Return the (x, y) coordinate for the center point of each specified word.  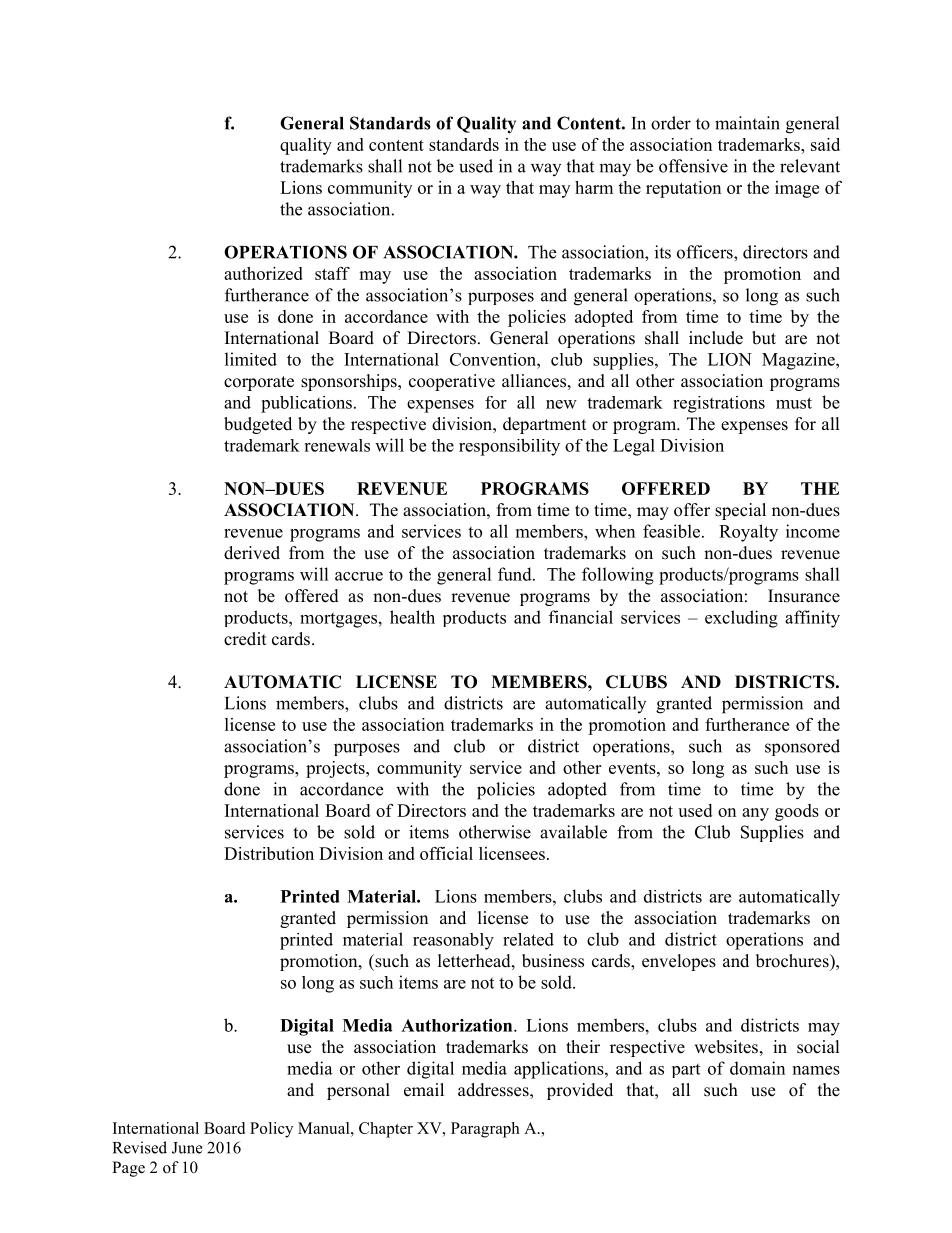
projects (336, 769)
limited (251, 359)
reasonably (453, 941)
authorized (263, 273)
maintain (747, 123)
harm (594, 187)
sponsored (802, 747)
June (187, 1148)
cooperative (452, 382)
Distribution (269, 853)
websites (726, 1047)
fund (516, 574)
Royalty (748, 533)
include (716, 338)
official (446, 853)
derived (252, 553)
